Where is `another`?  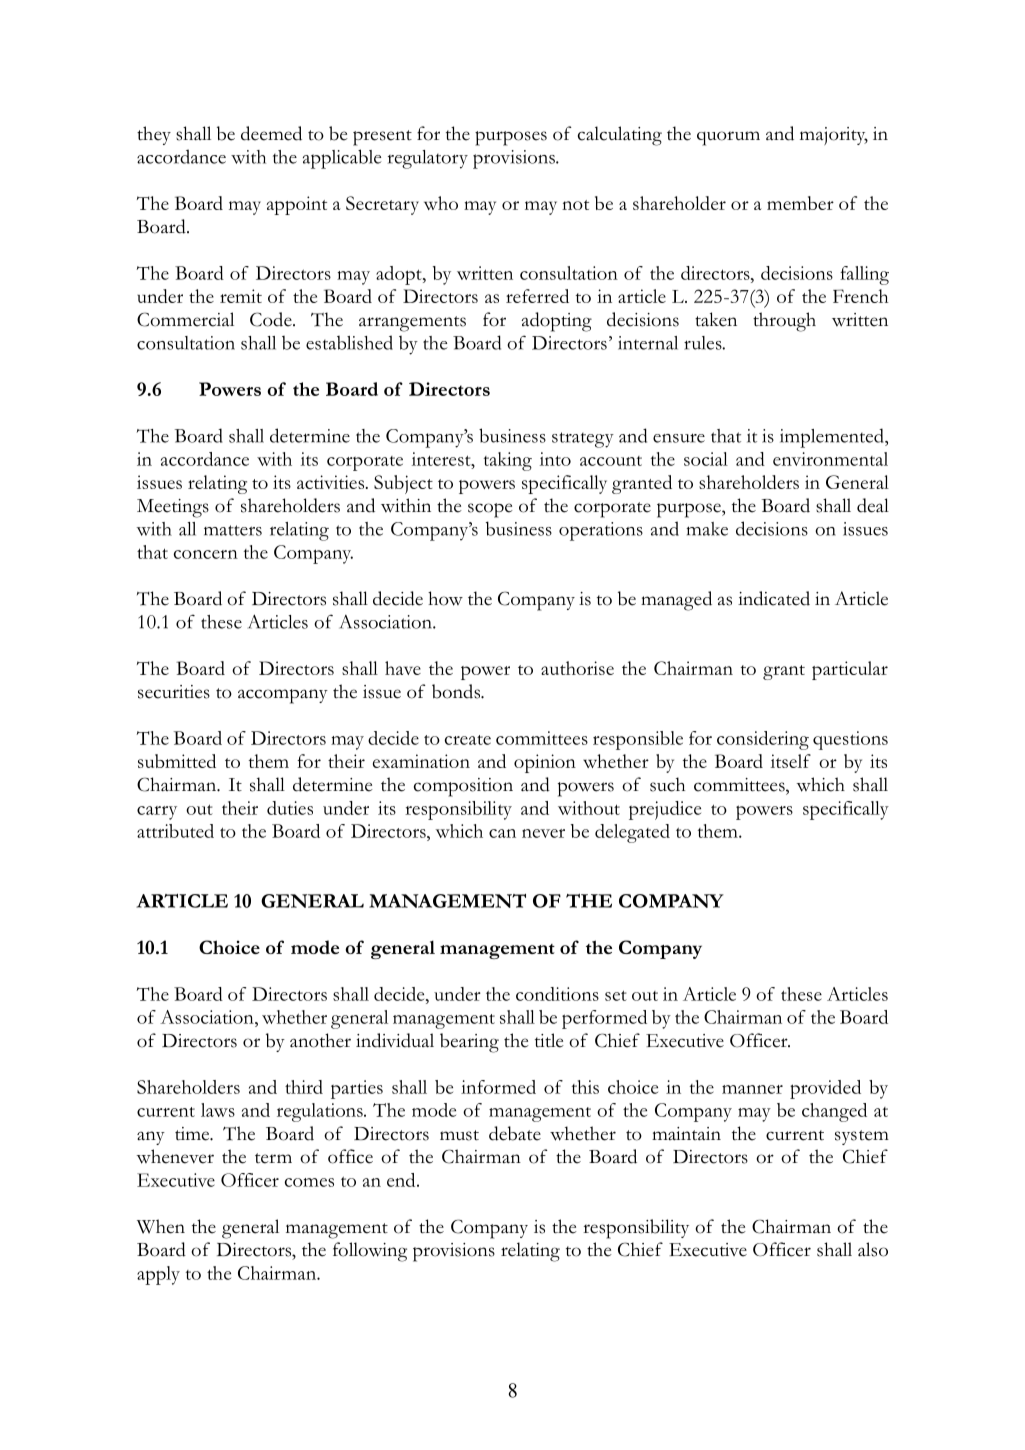
another is located at coordinates (320, 1040).
